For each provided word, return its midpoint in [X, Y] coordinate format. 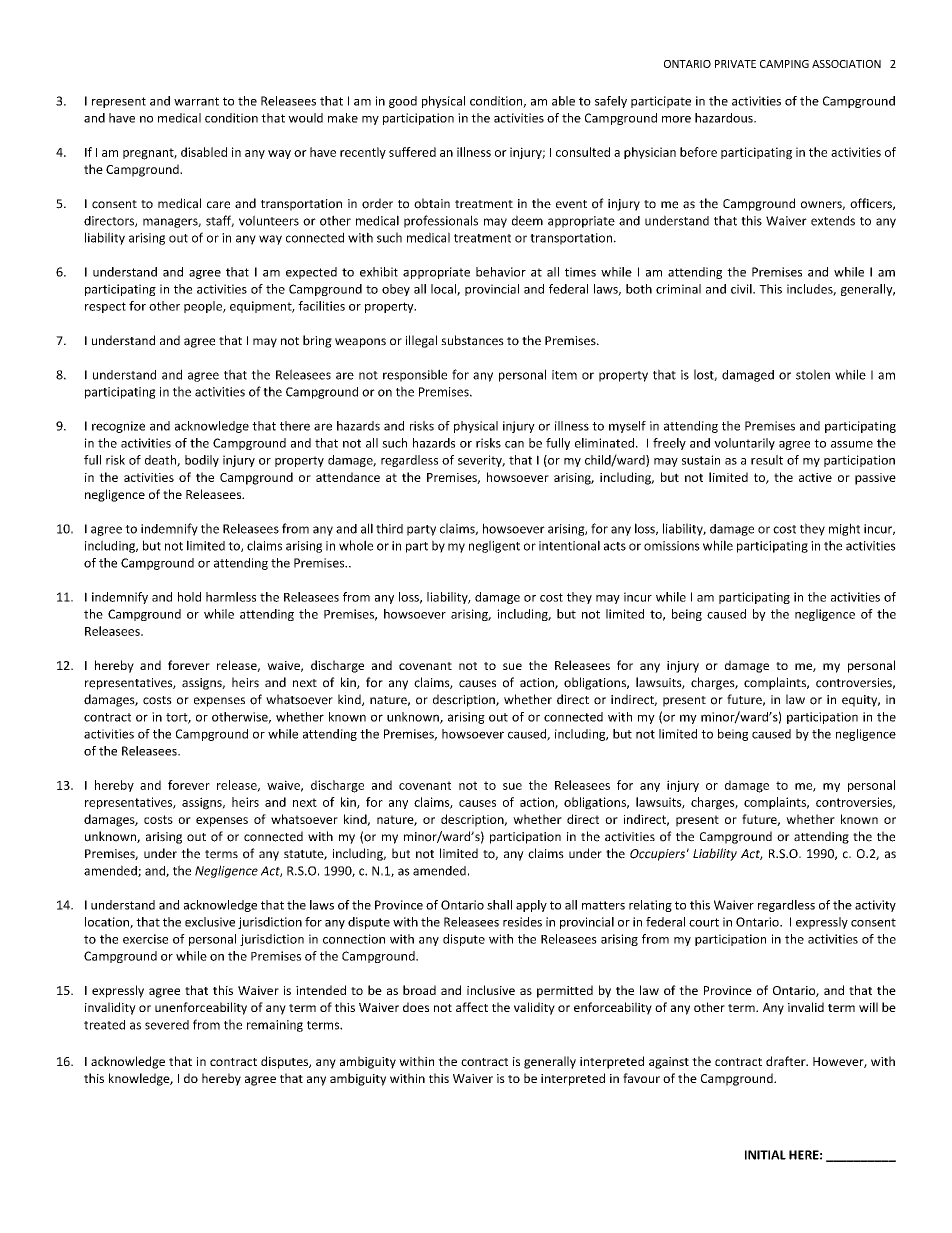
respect [105, 307]
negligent [494, 546]
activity [875, 906]
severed [167, 1025]
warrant [196, 101]
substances [472, 340]
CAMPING [784, 64]
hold [189, 597]
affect [472, 1007]
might [844, 529]
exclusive [210, 922]
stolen [813, 374]
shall [499, 905]
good [403, 102]
